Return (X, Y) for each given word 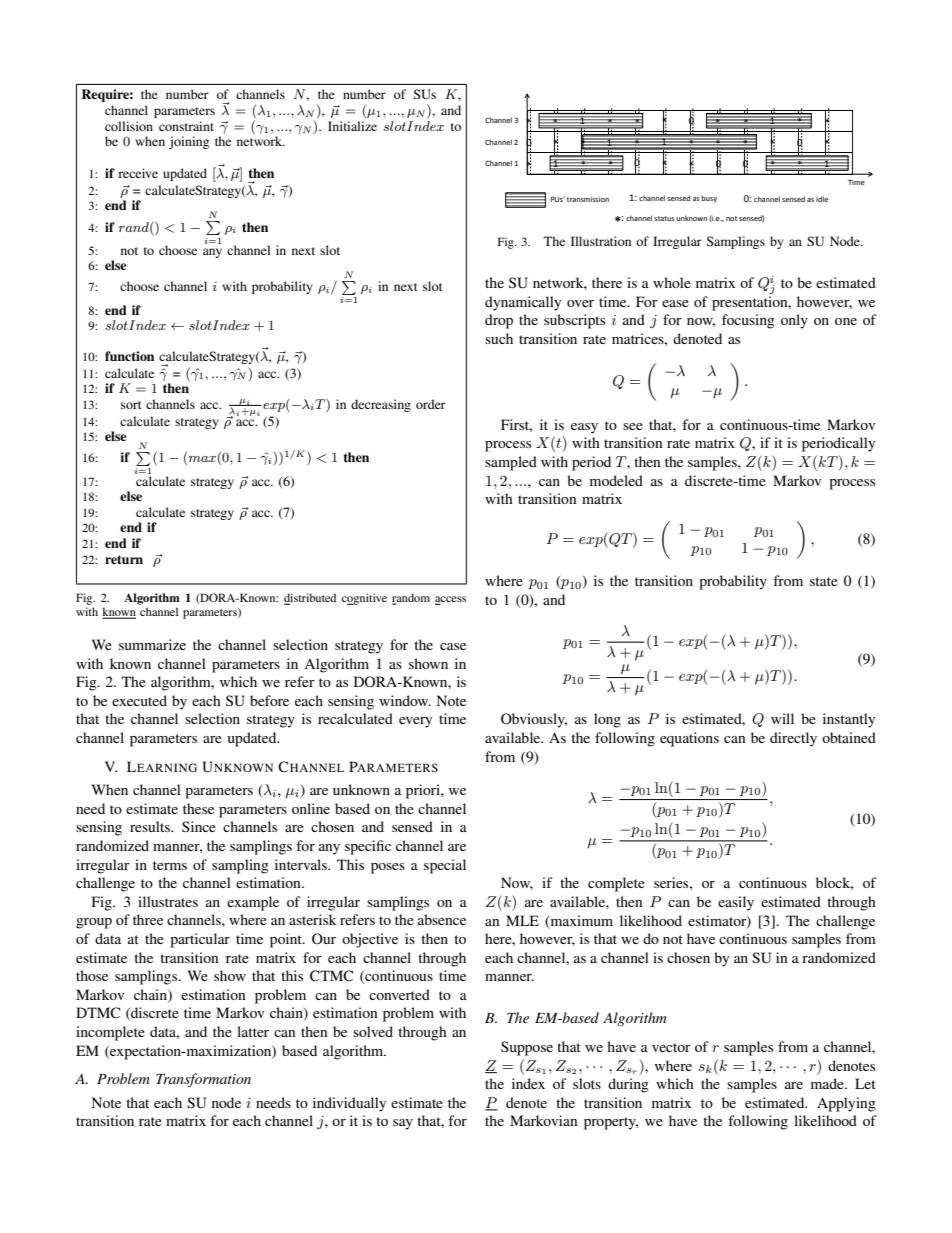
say (403, 1124)
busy (709, 199)
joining (189, 142)
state (824, 581)
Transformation (203, 1080)
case (453, 646)
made (828, 1083)
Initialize (352, 126)
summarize (152, 644)
